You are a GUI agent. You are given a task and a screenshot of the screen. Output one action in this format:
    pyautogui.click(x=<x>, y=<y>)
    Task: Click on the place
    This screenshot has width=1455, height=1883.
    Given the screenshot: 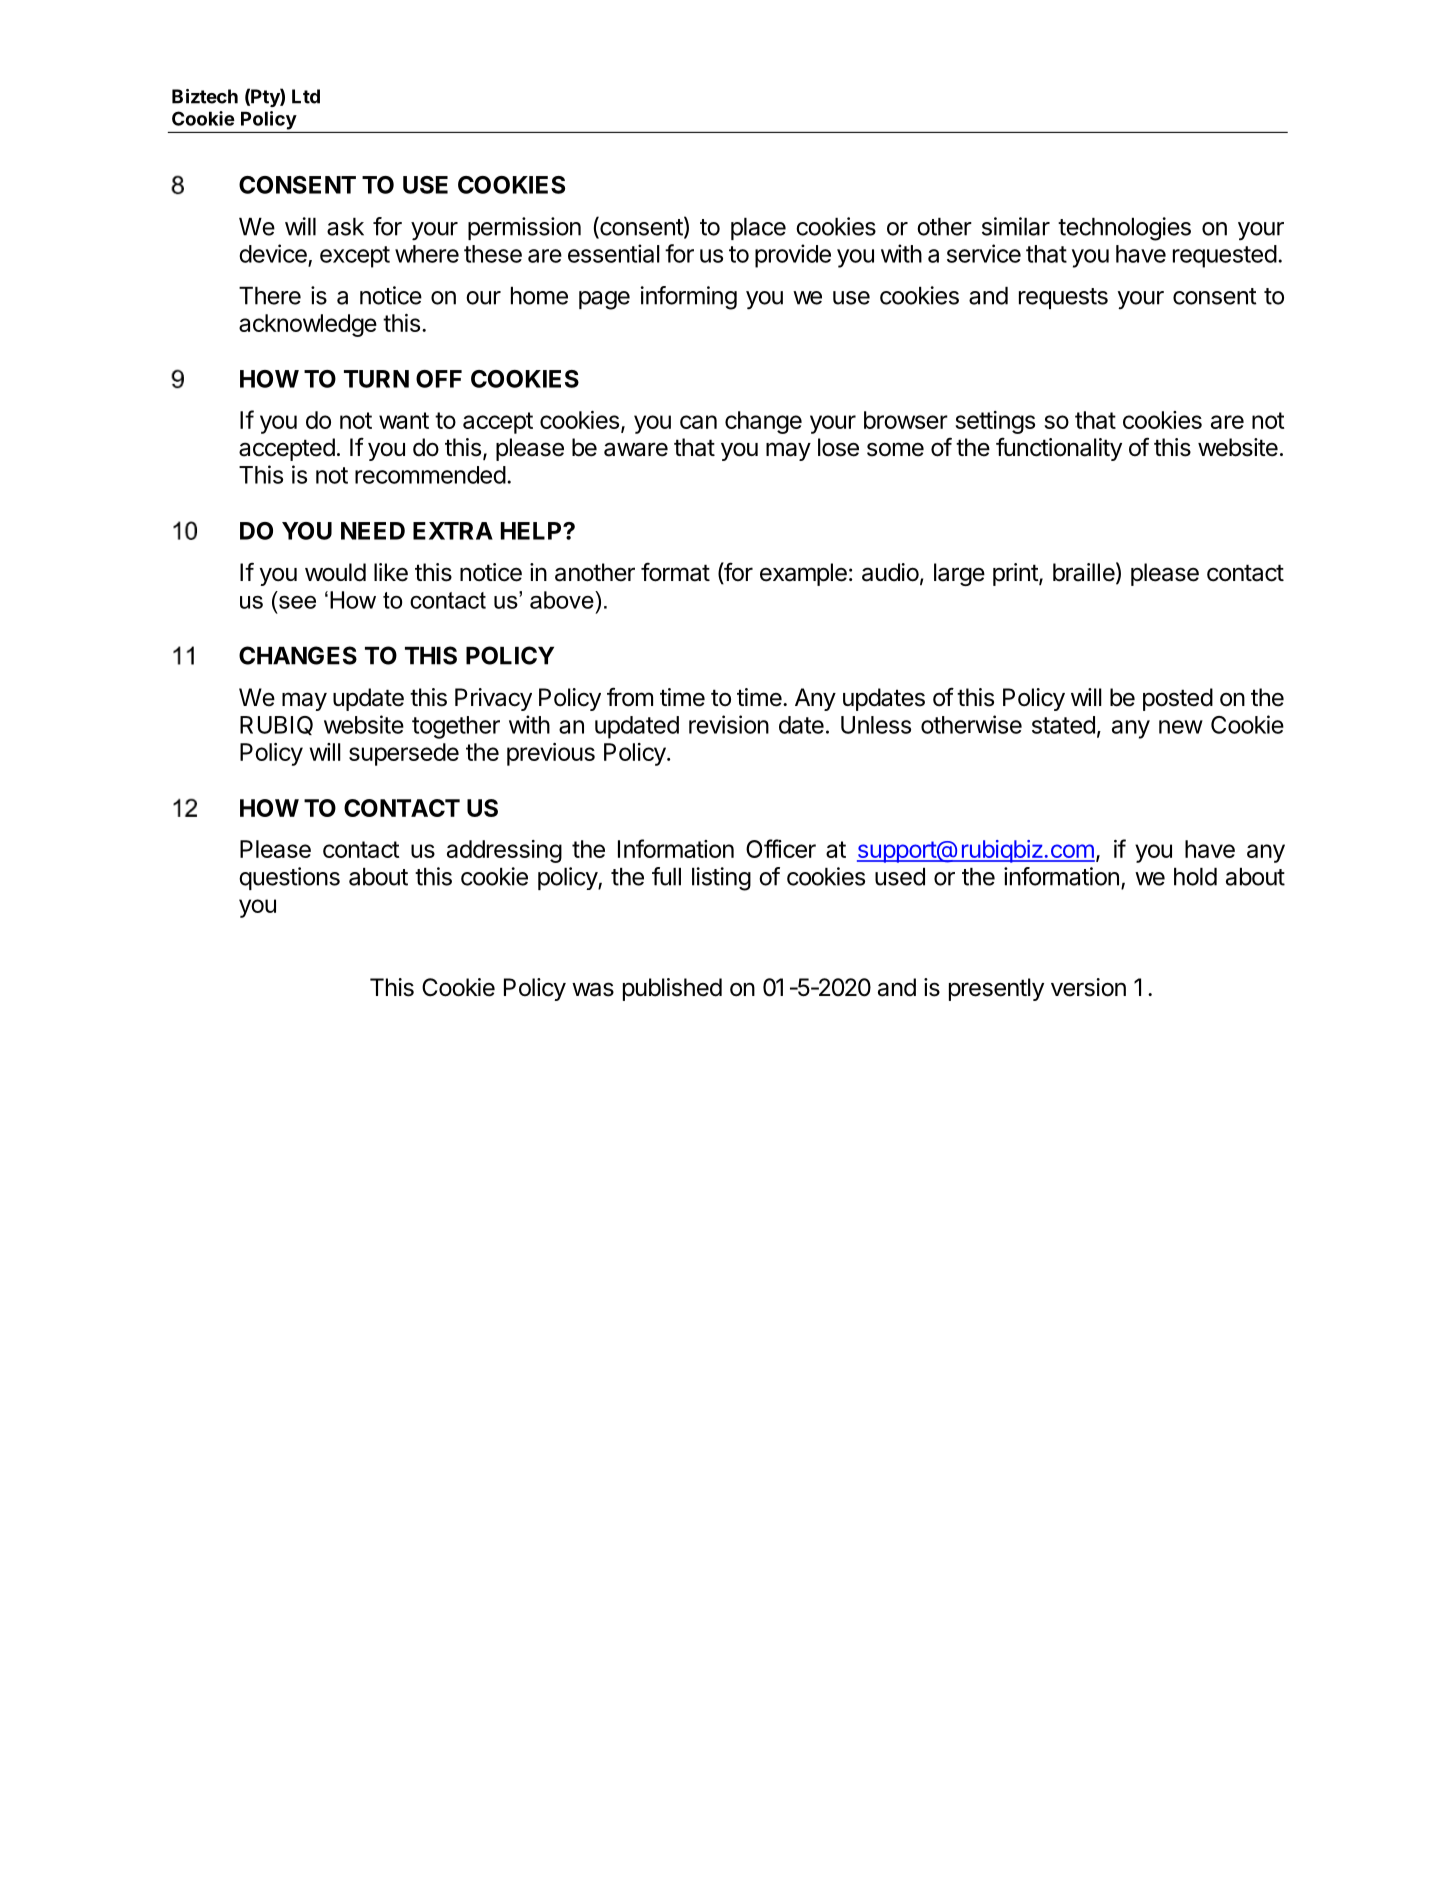 What is the action you would take?
    pyautogui.click(x=758, y=229)
